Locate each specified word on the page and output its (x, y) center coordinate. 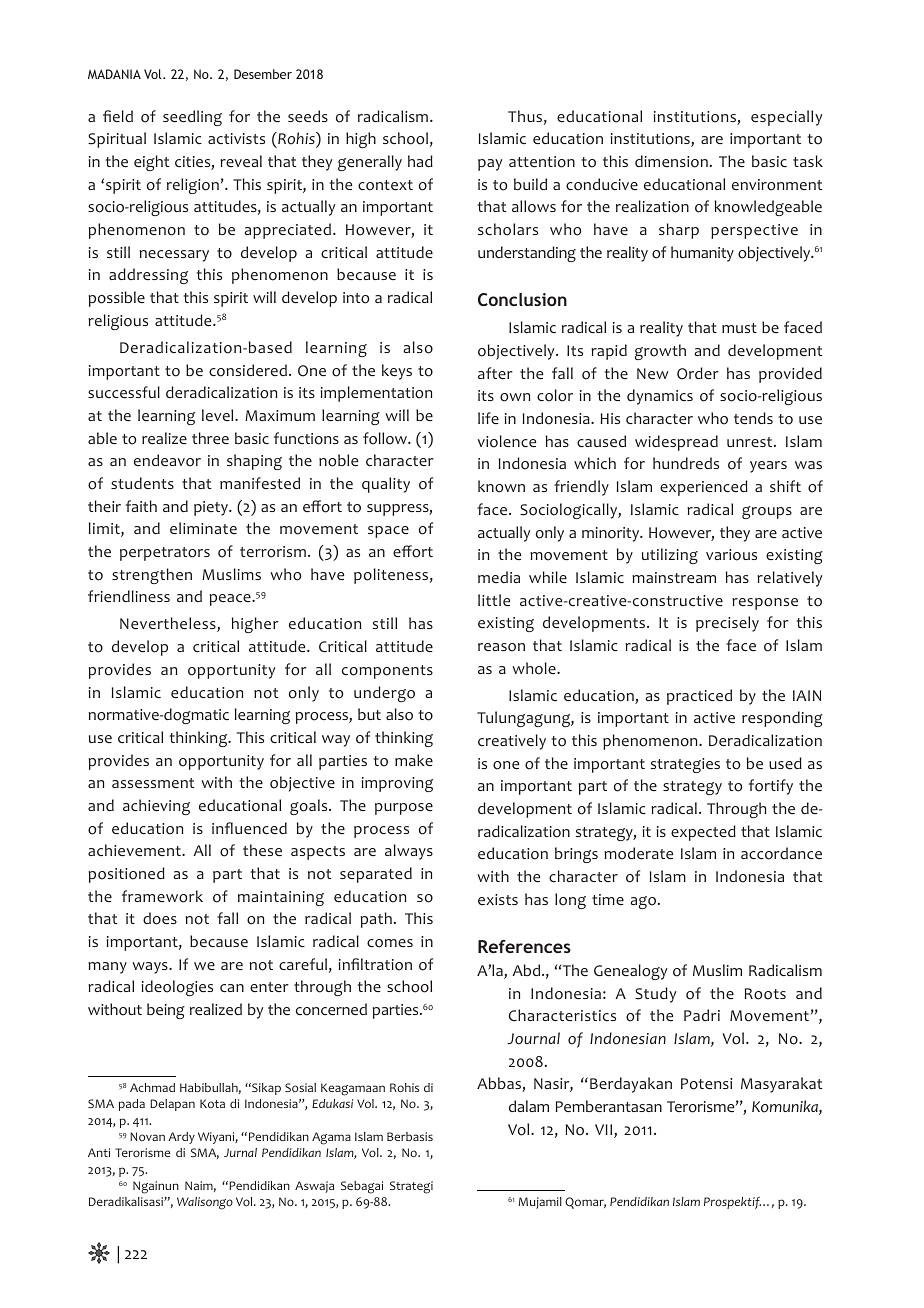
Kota (212, 1103)
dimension (671, 161)
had (420, 161)
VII (605, 1131)
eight (151, 163)
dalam (529, 1106)
